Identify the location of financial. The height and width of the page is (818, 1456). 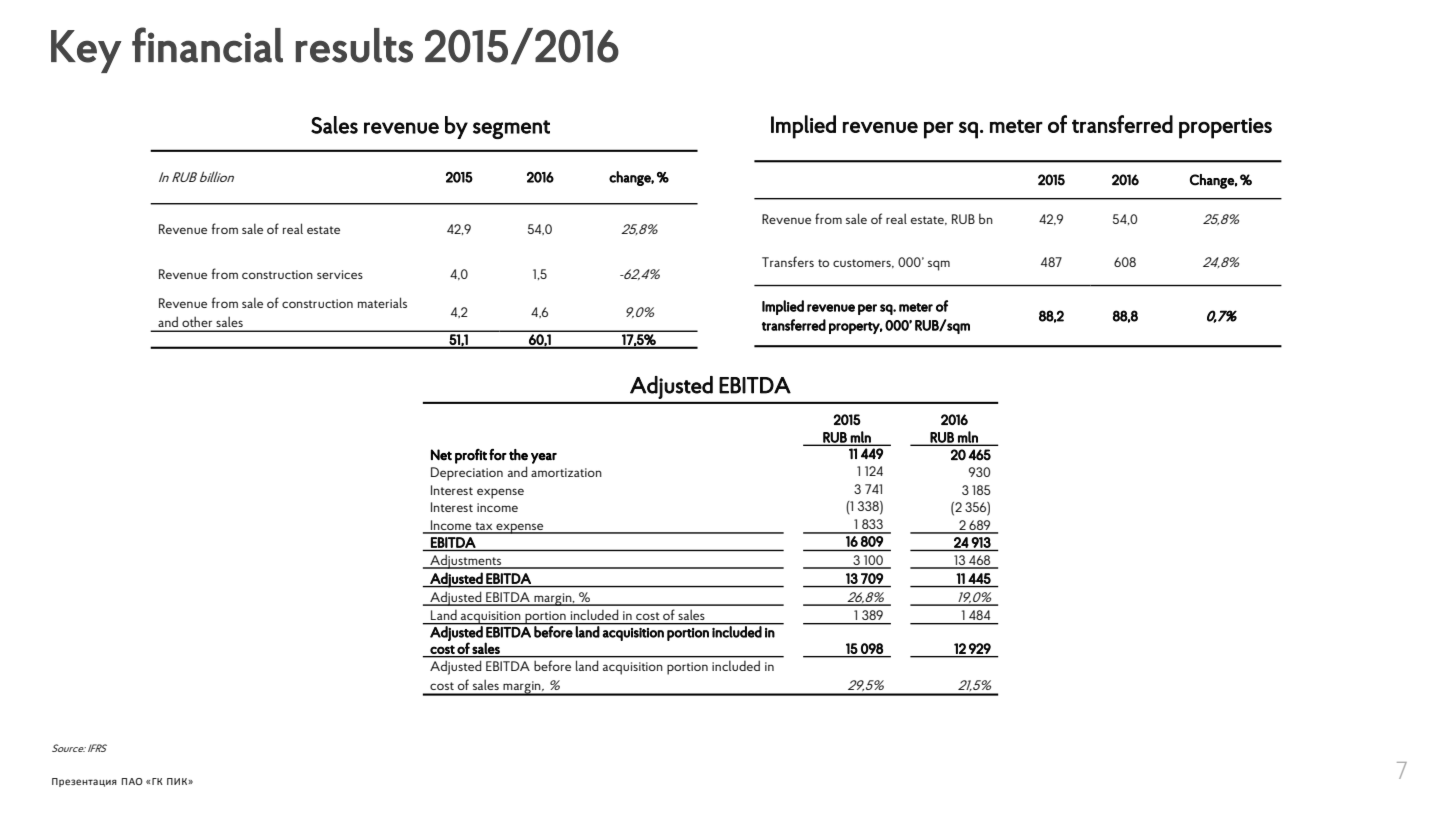
(207, 45).
